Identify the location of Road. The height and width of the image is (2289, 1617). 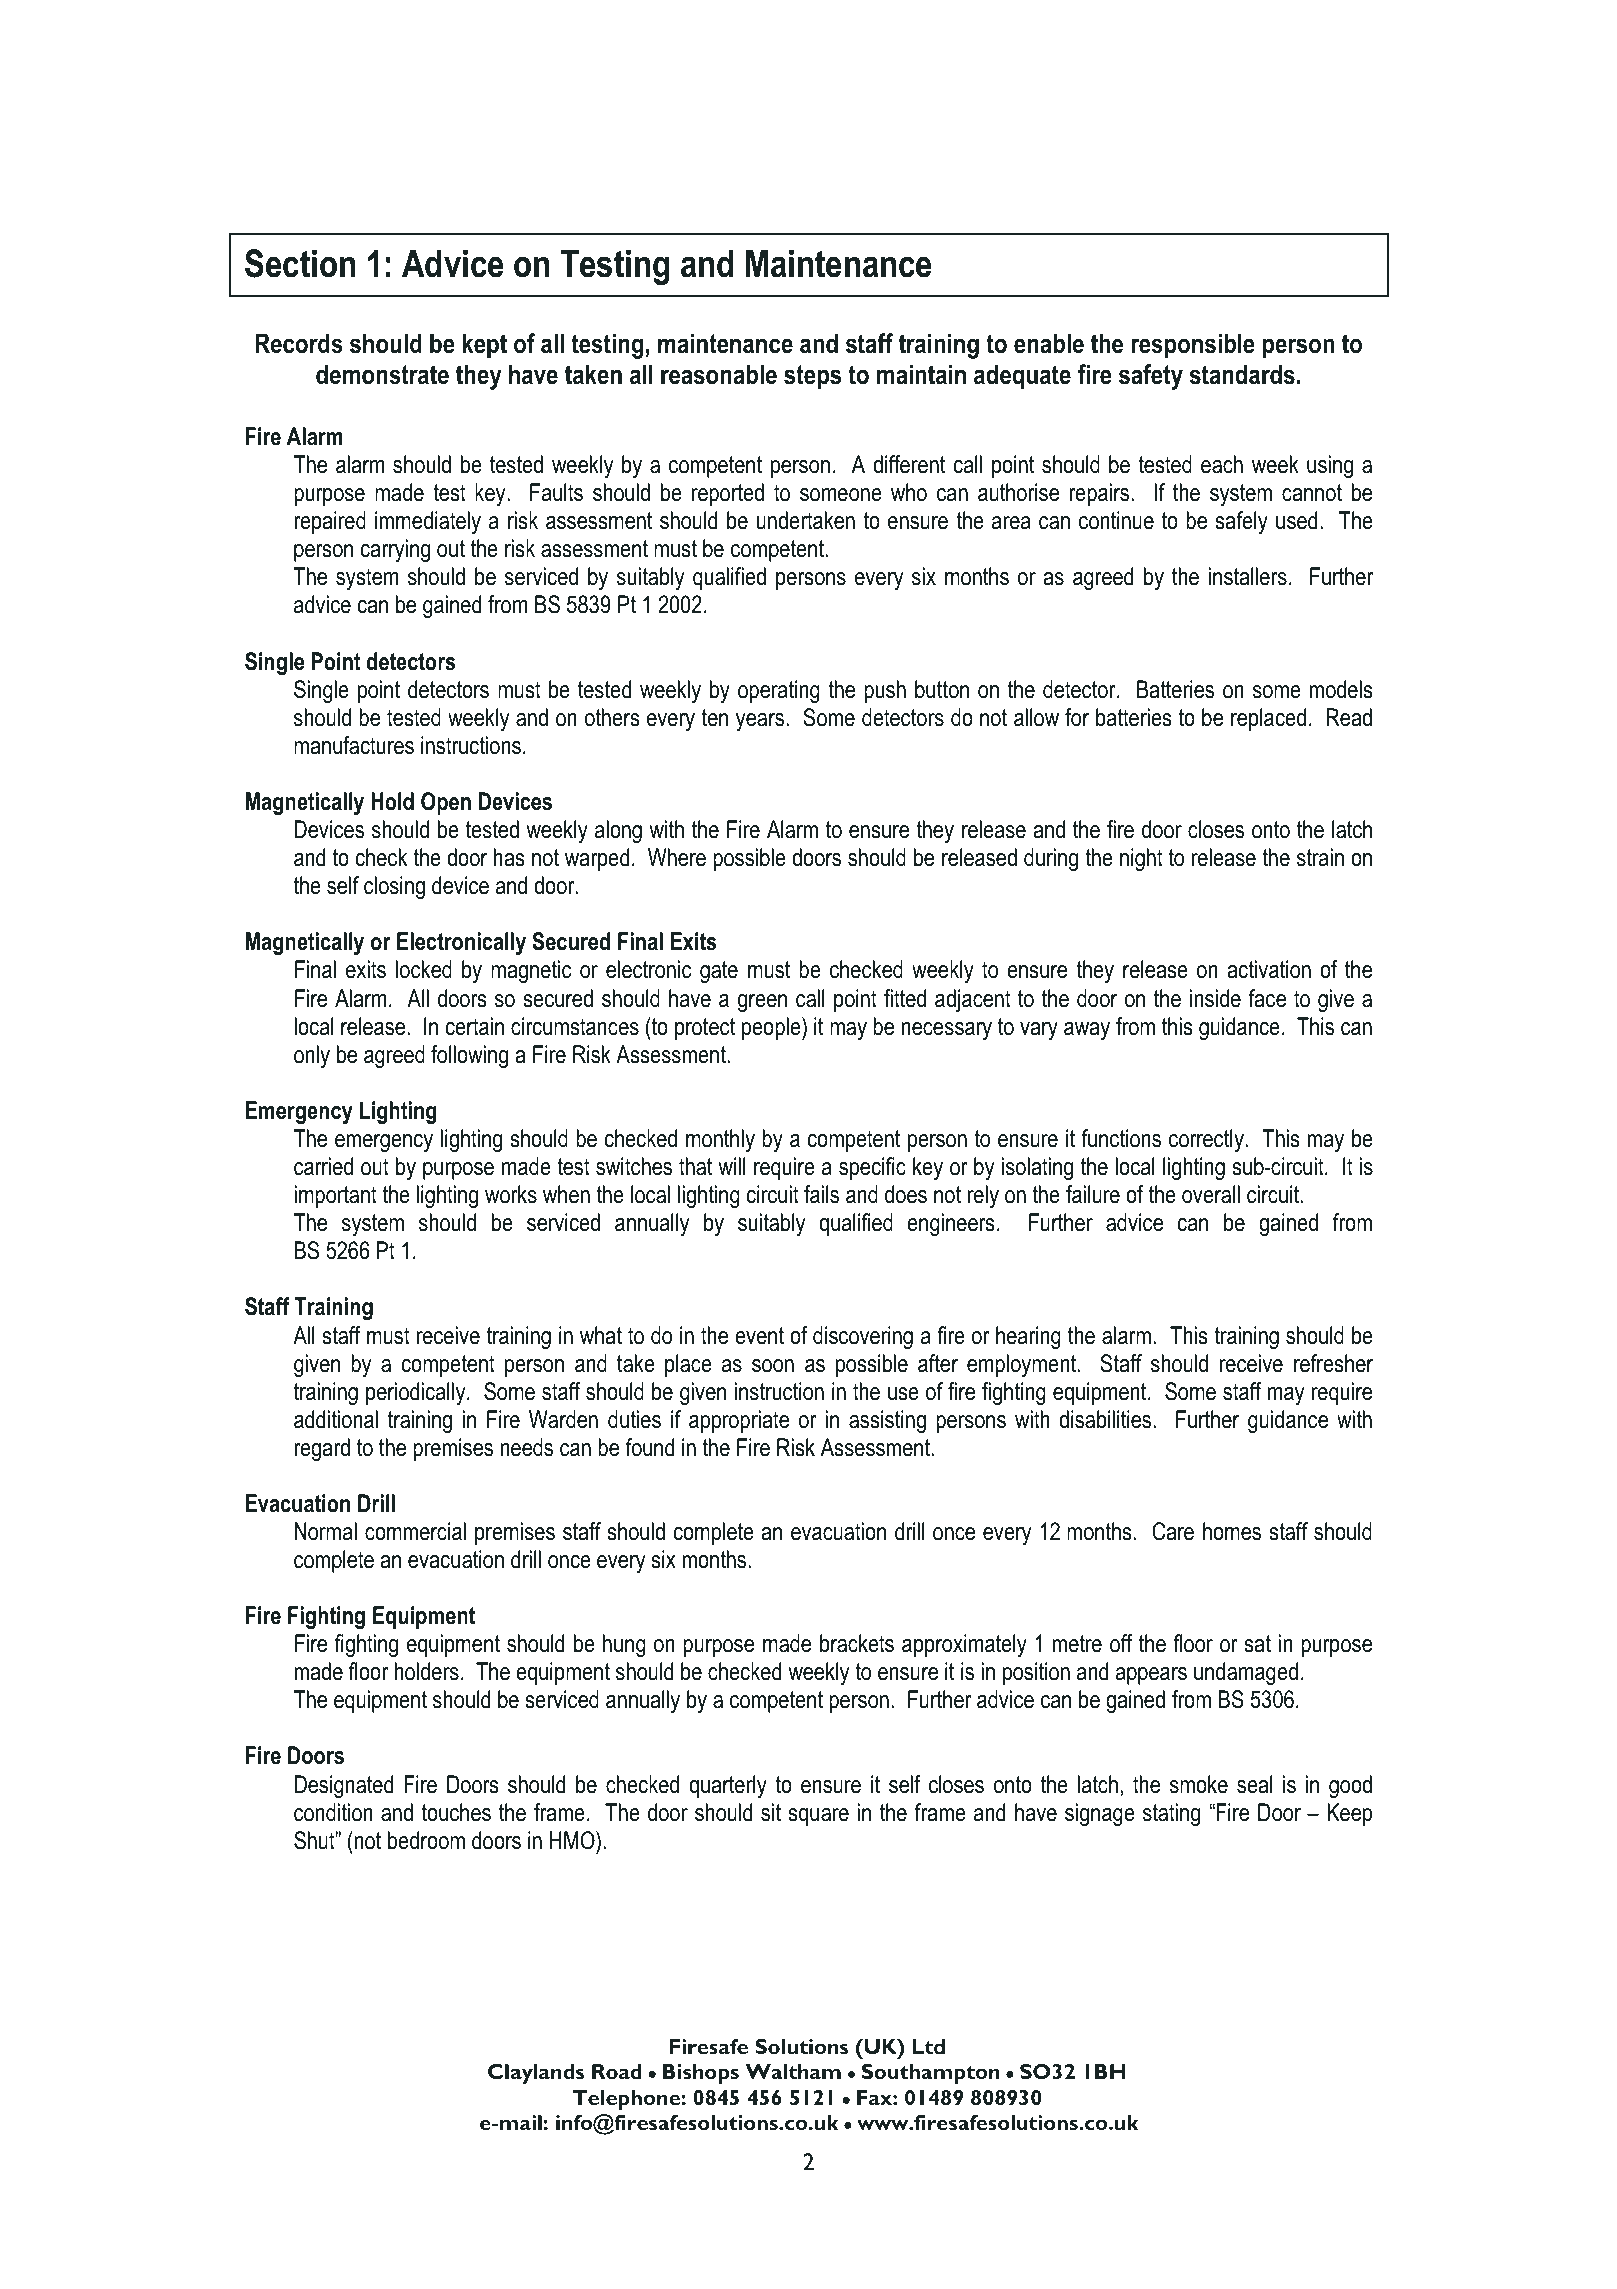
(617, 2071).
